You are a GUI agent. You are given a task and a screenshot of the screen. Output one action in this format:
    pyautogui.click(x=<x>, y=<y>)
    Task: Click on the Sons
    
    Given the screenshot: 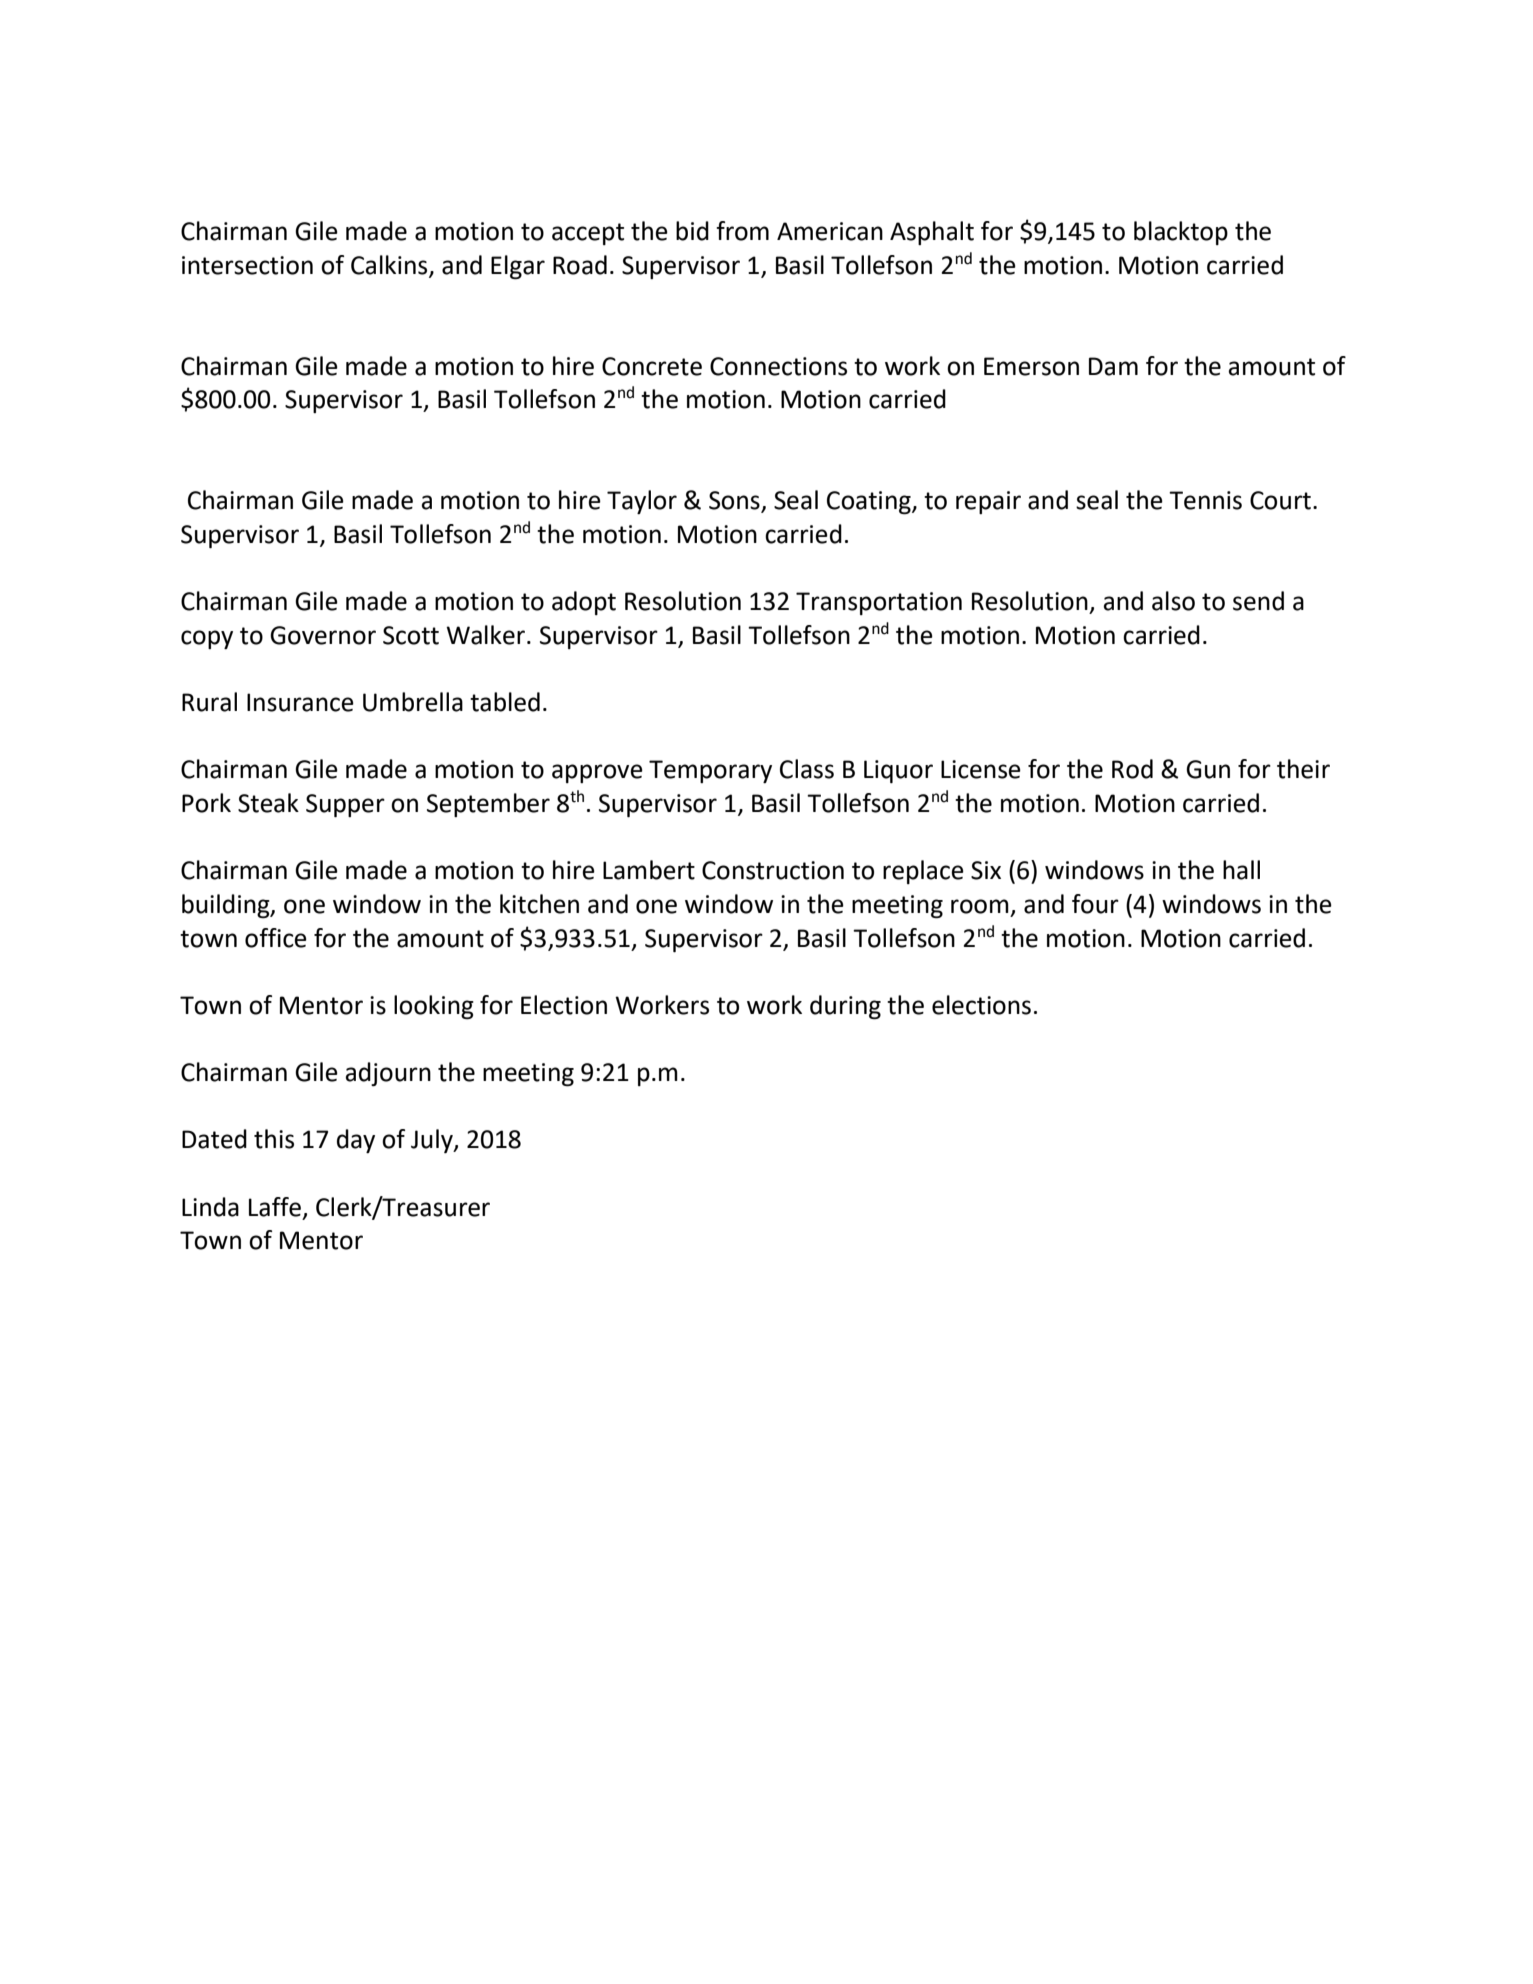 What is the action you would take?
    pyautogui.click(x=735, y=501)
